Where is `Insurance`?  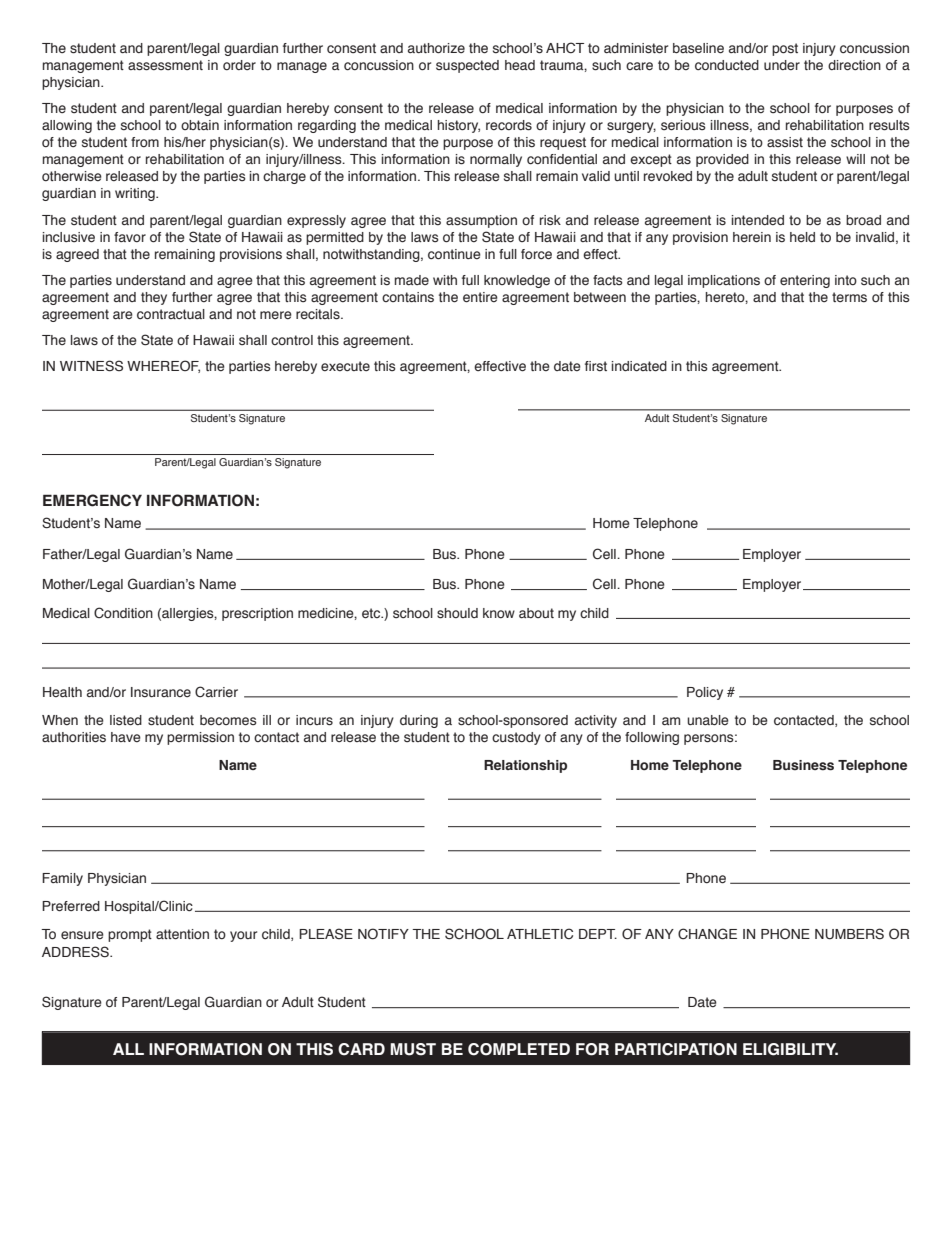
Insurance is located at coordinates (161, 692).
